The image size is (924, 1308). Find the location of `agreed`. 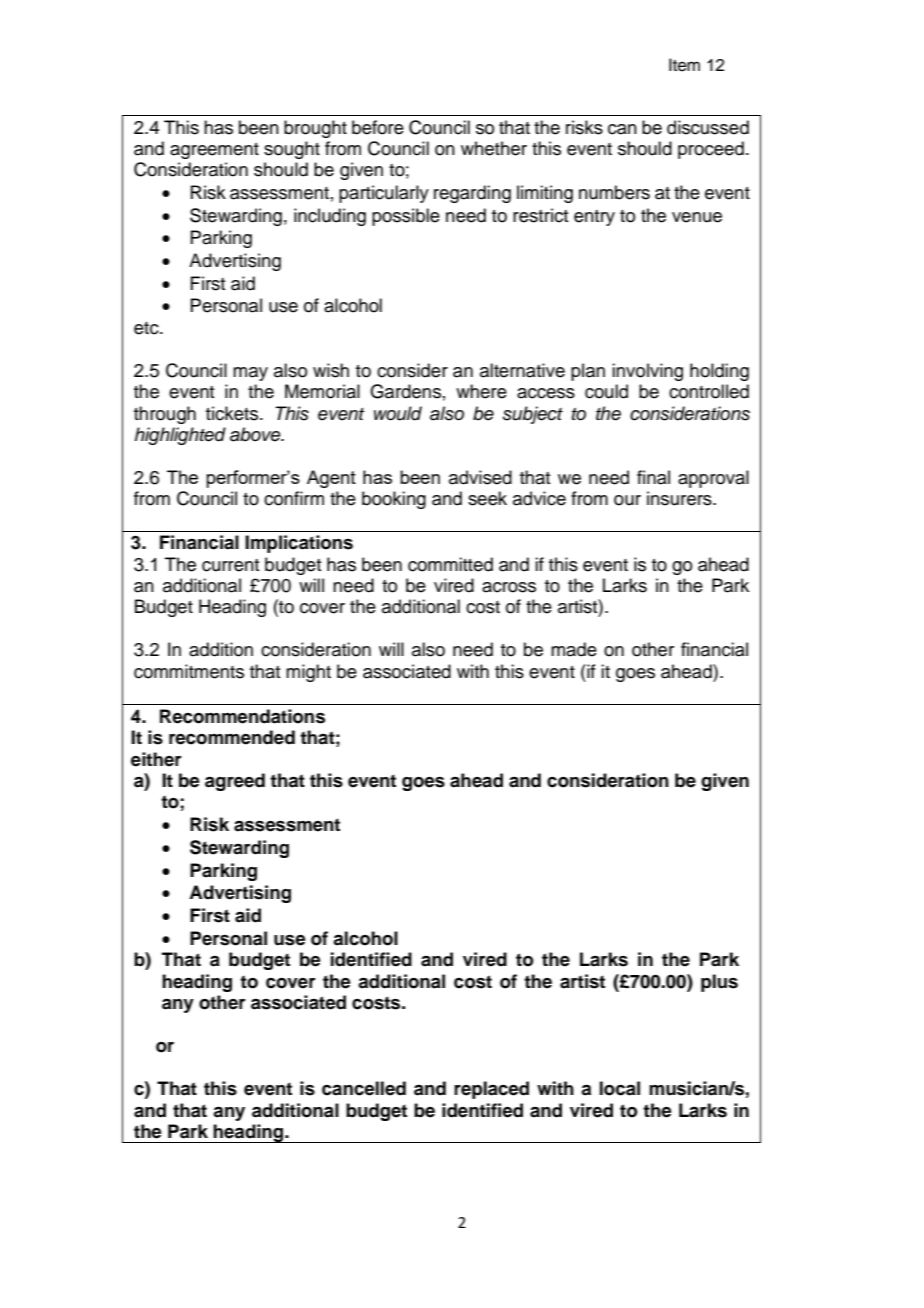

agreed is located at coordinates (235, 782).
